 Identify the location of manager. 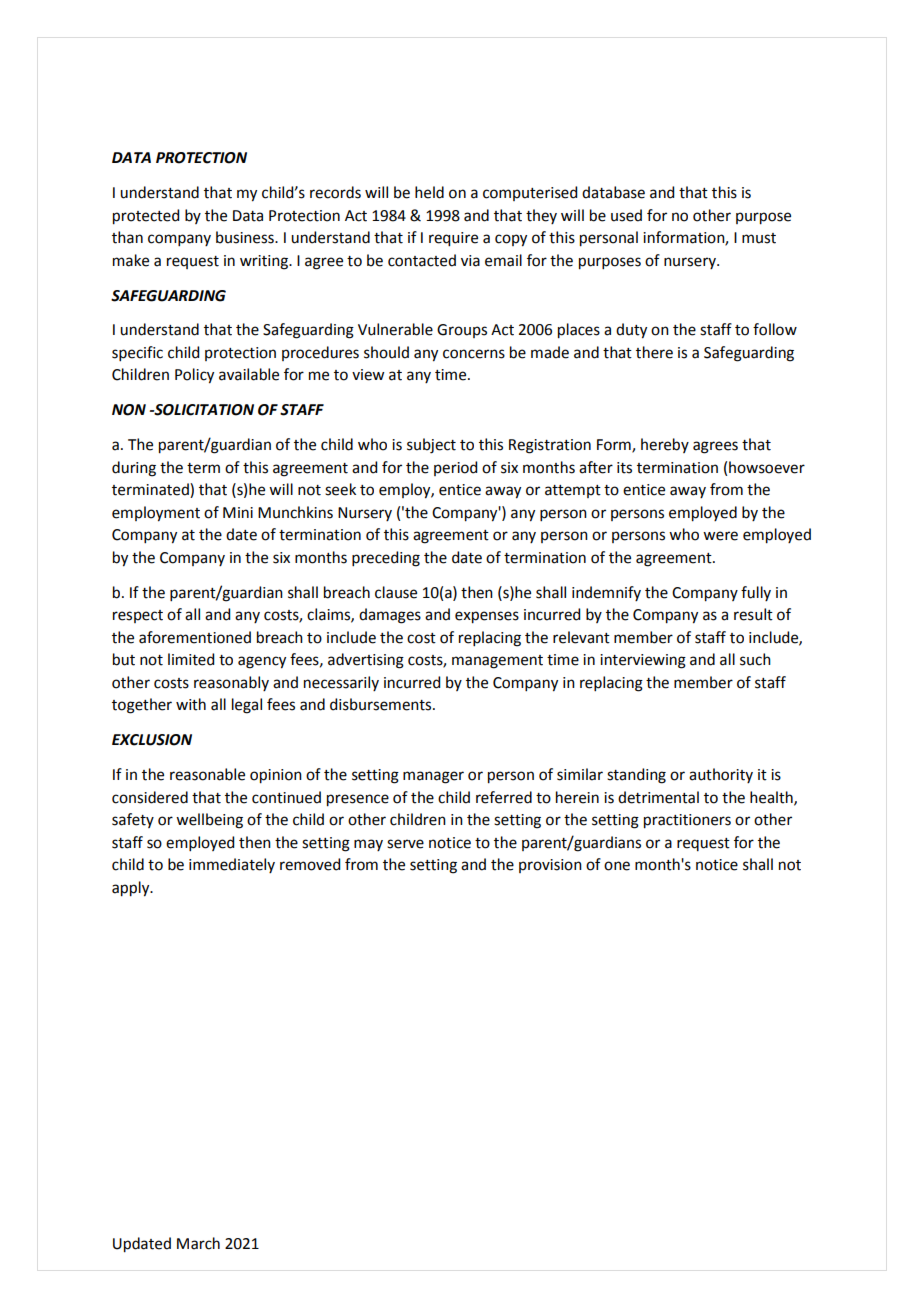
(433, 777).
